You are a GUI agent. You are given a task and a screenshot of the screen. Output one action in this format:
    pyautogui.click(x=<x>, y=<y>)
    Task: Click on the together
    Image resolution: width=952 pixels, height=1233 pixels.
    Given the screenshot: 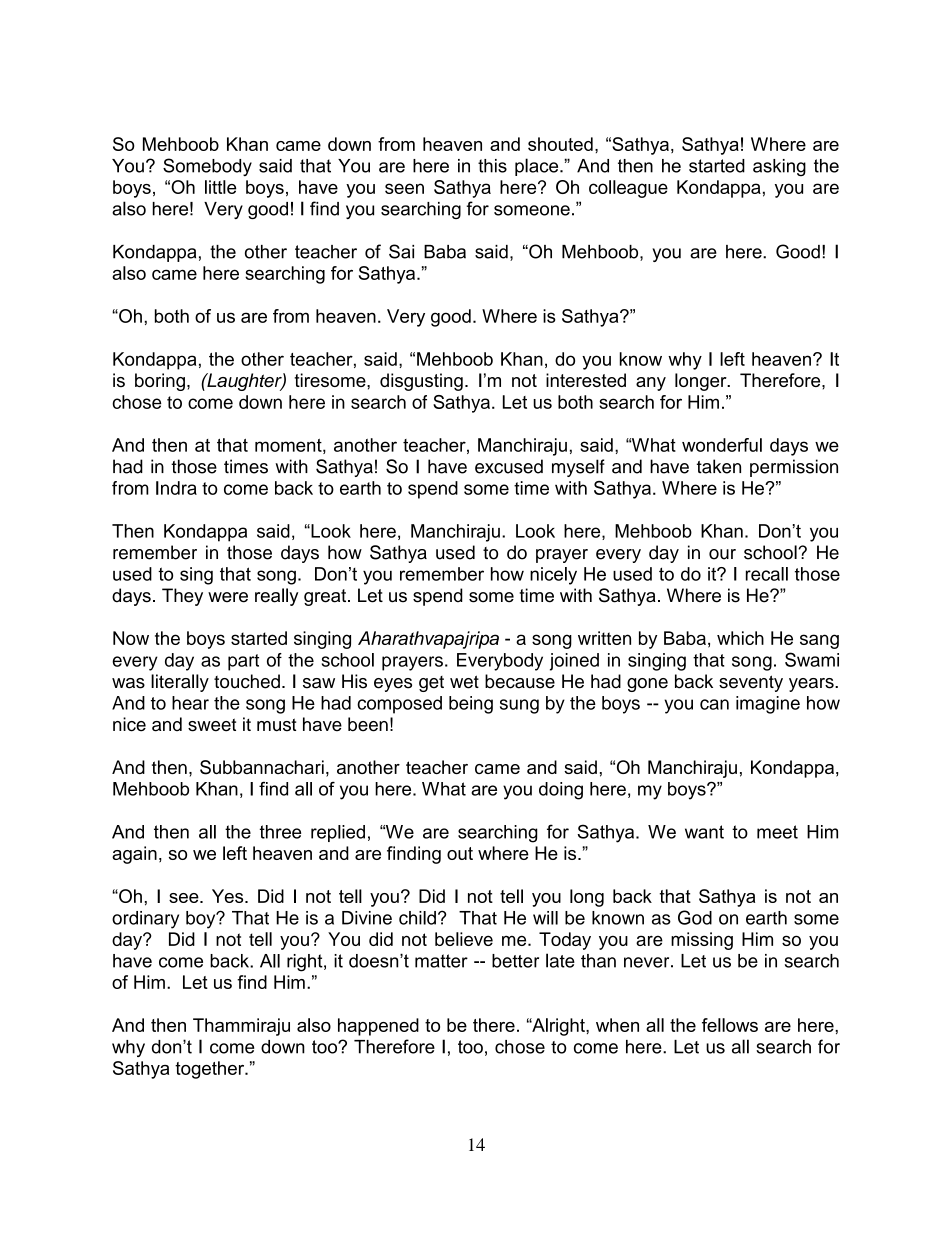 What is the action you would take?
    pyautogui.click(x=211, y=1070)
